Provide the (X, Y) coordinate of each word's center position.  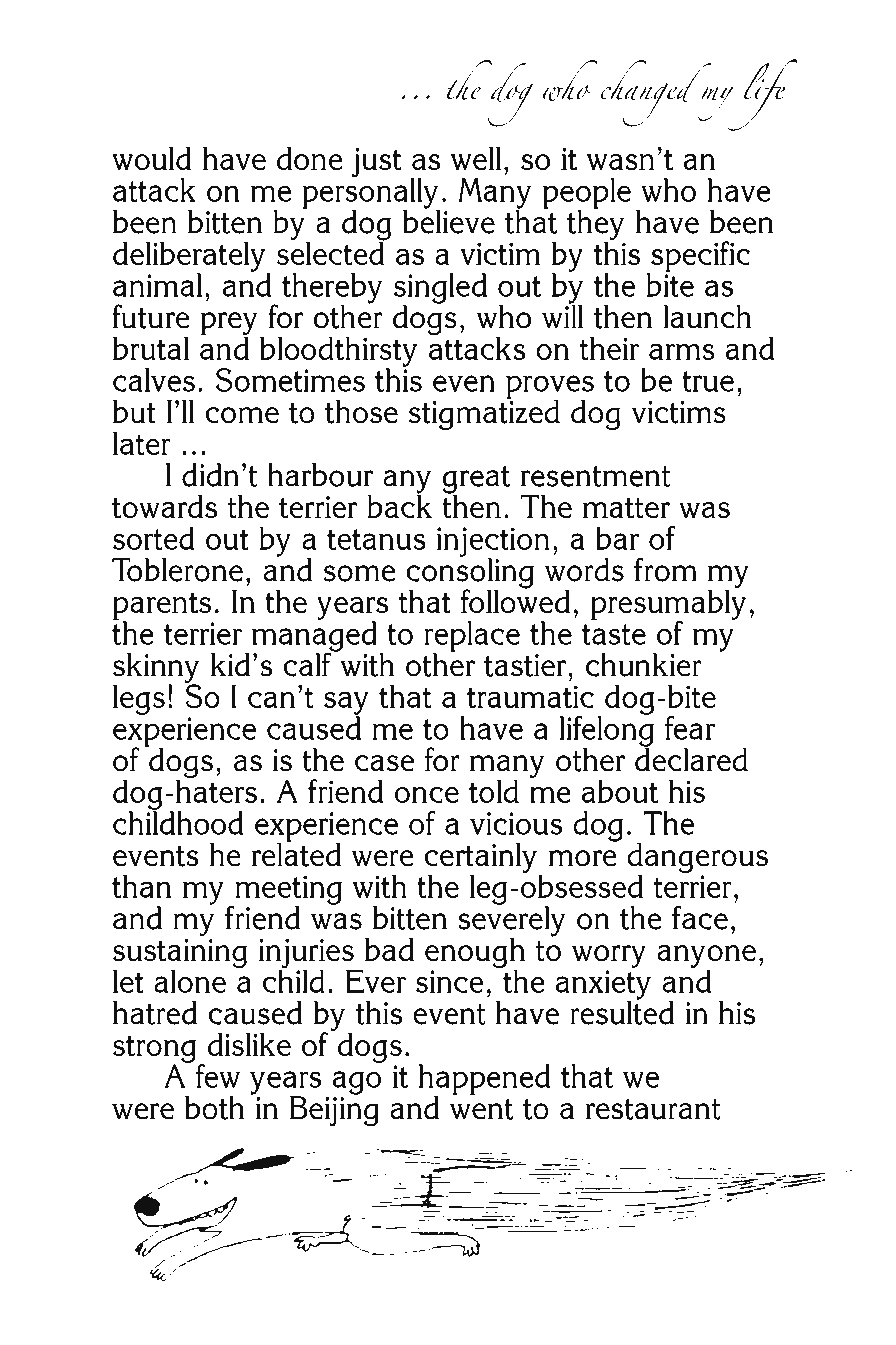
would (152, 159)
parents (162, 607)
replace (472, 637)
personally (371, 193)
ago (356, 1083)
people (587, 194)
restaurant (653, 1109)
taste (614, 634)
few (218, 1076)
